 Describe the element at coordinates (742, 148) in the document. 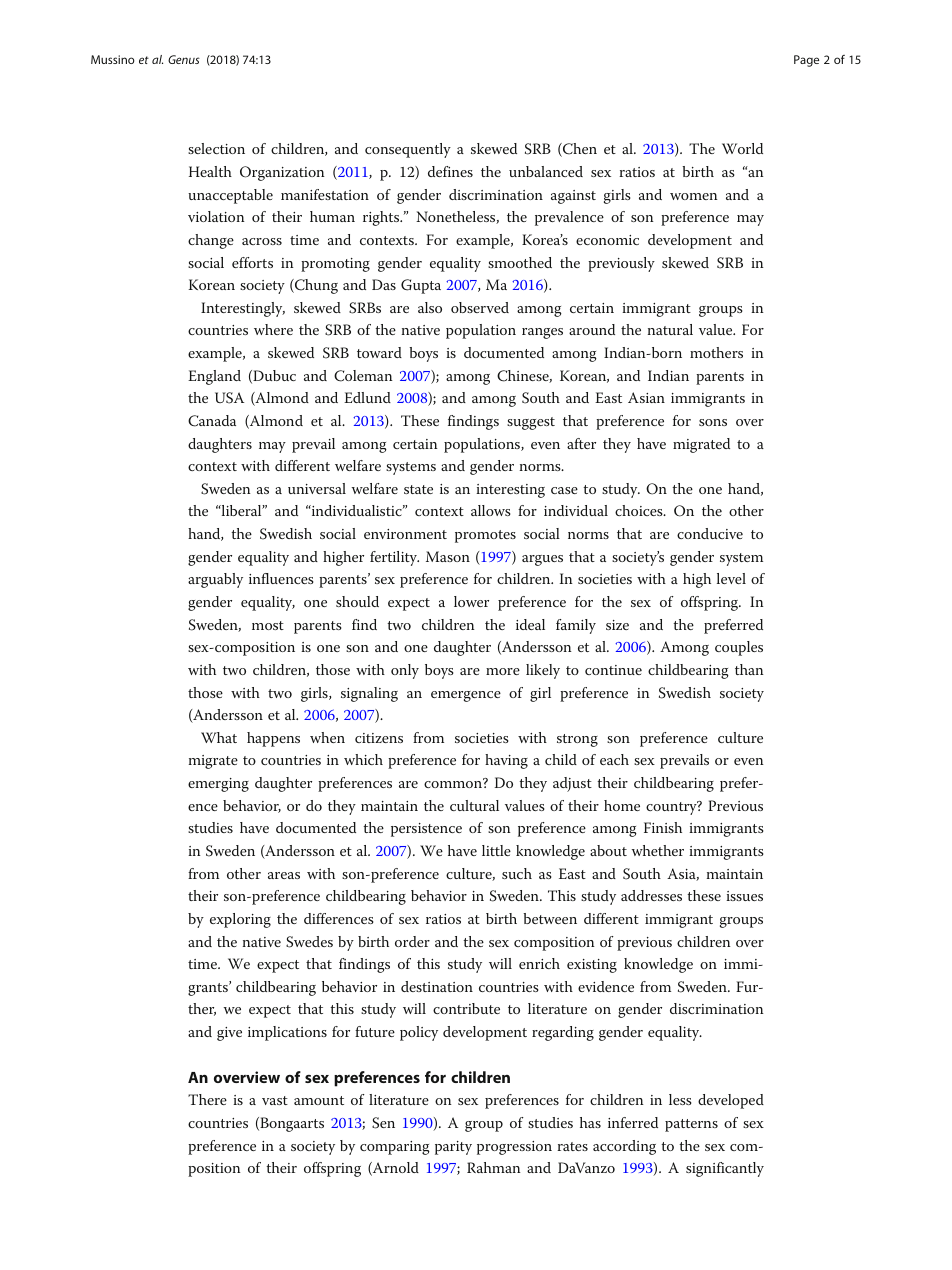

I see `World` at that location.
